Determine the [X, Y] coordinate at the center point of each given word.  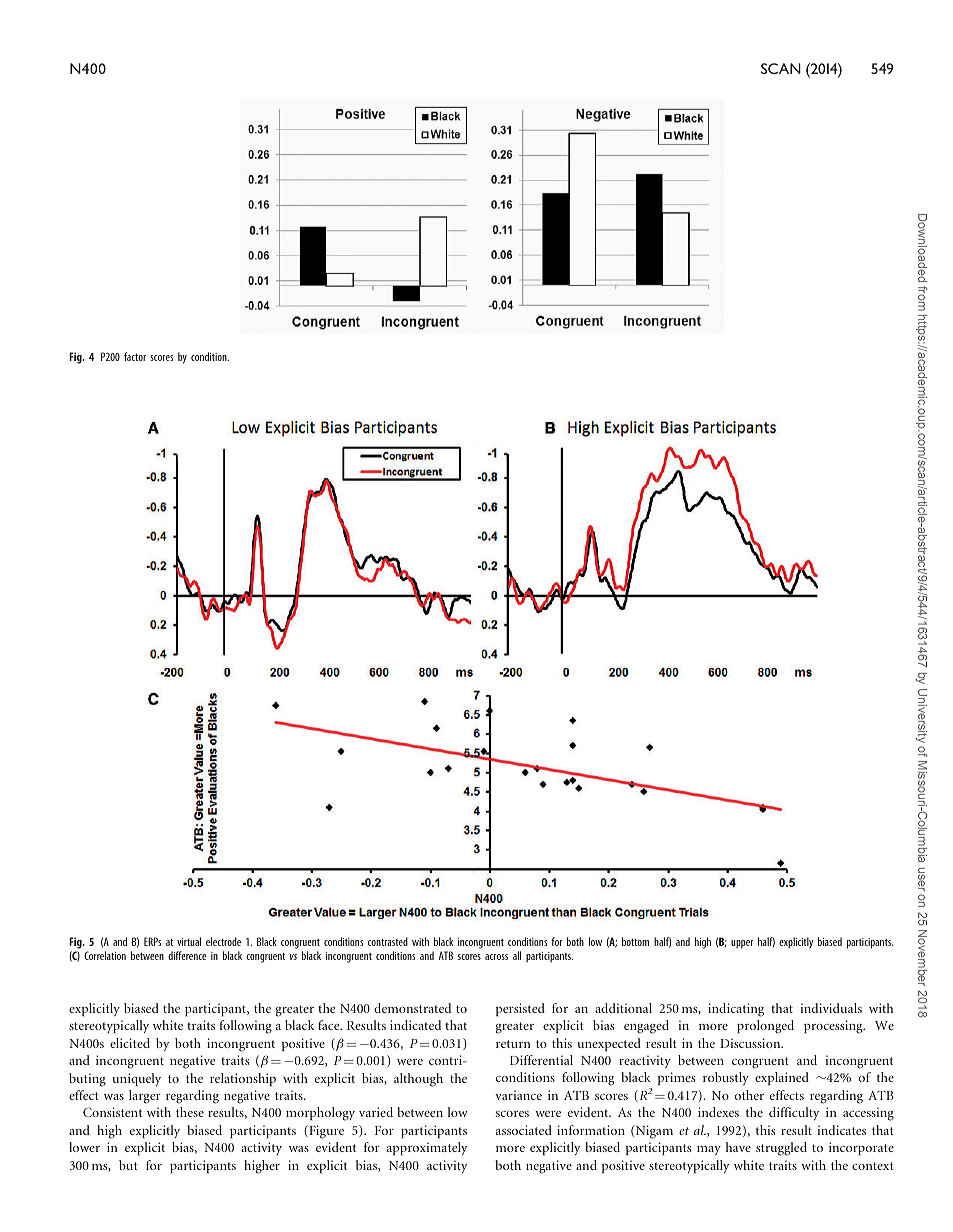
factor [135, 356]
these [190, 1112]
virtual [189, 941]
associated [524, 1130]
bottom [635, 941]
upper [742, 944]
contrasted [388, 941]
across [496, 957]
